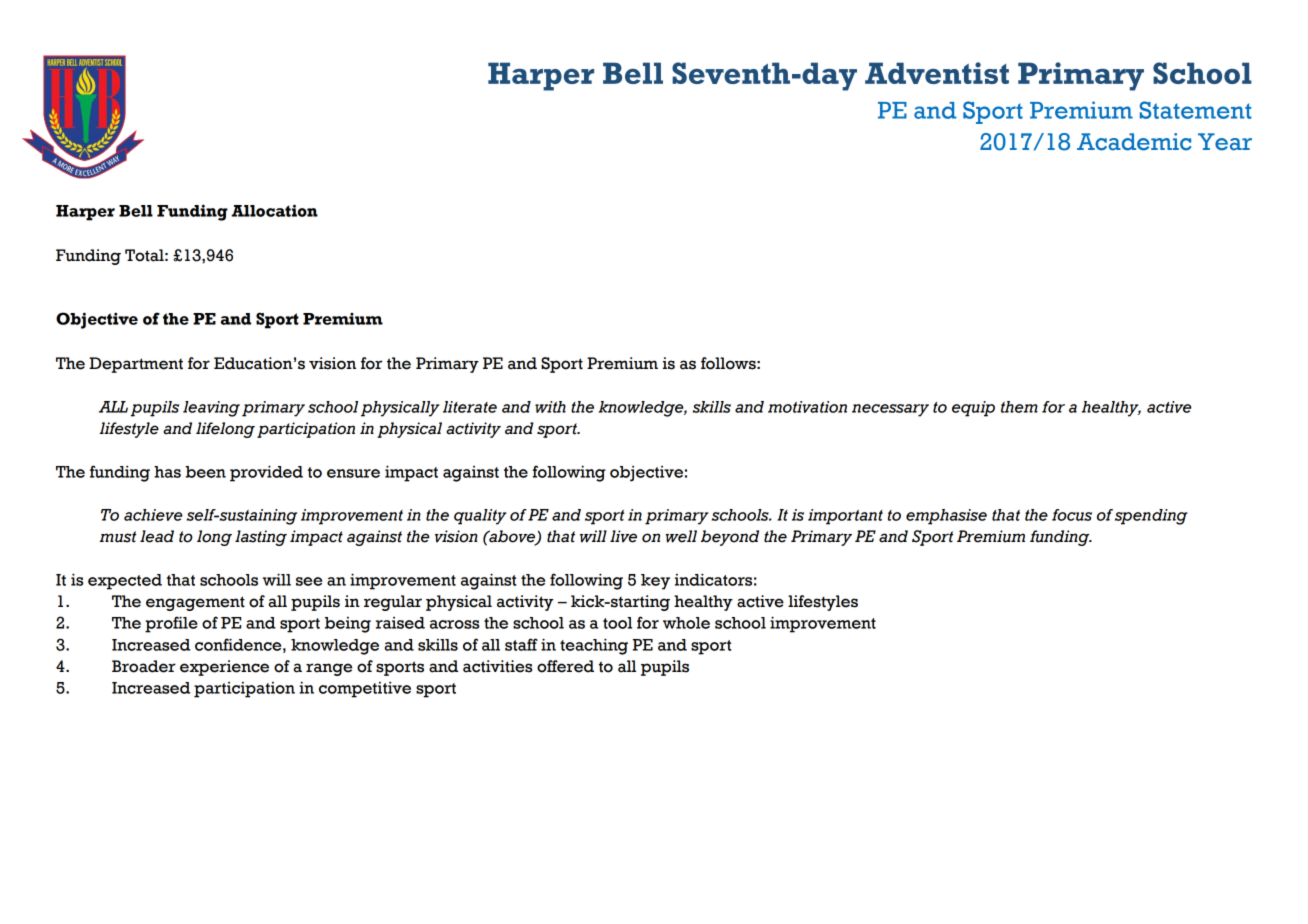 This screenshot has height=924, width=1308. I want to click on Statement, so click(1196, 110).
